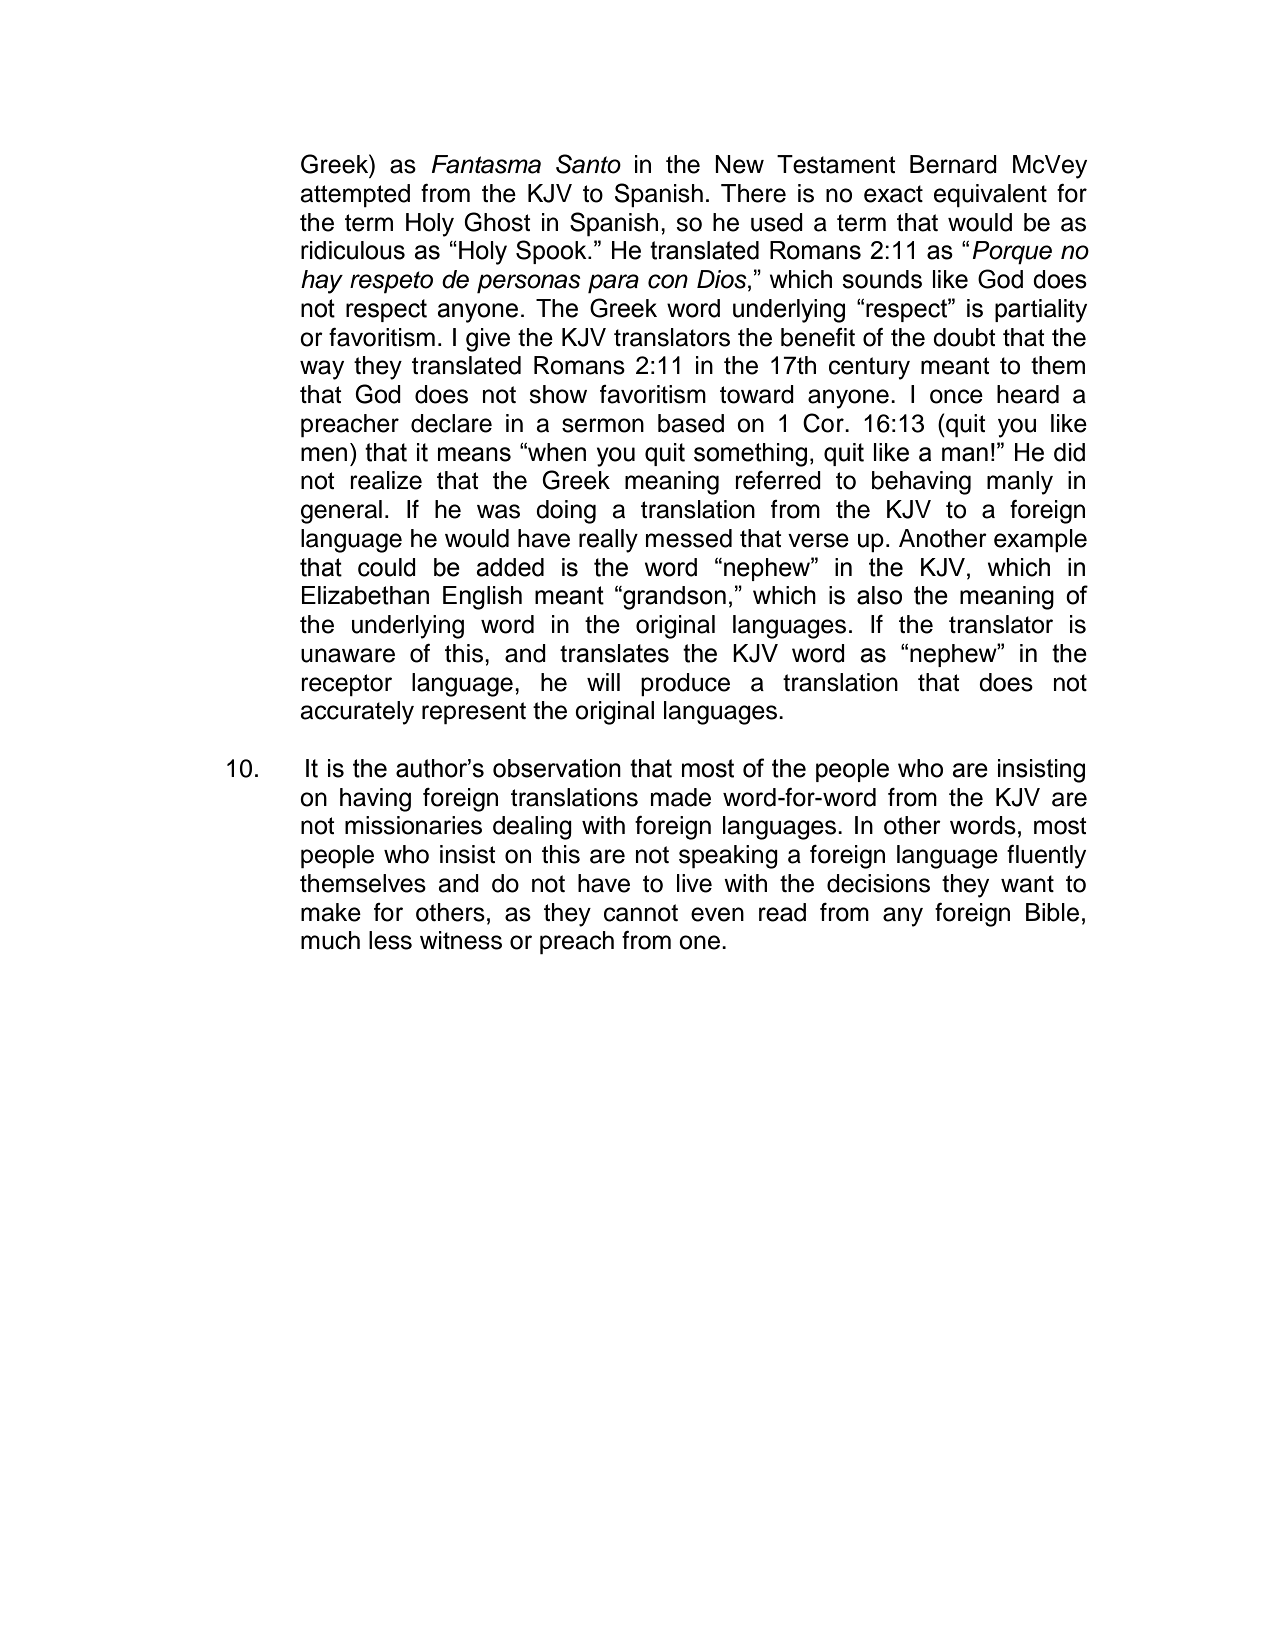  I want to click on way, so click(322, 370).
